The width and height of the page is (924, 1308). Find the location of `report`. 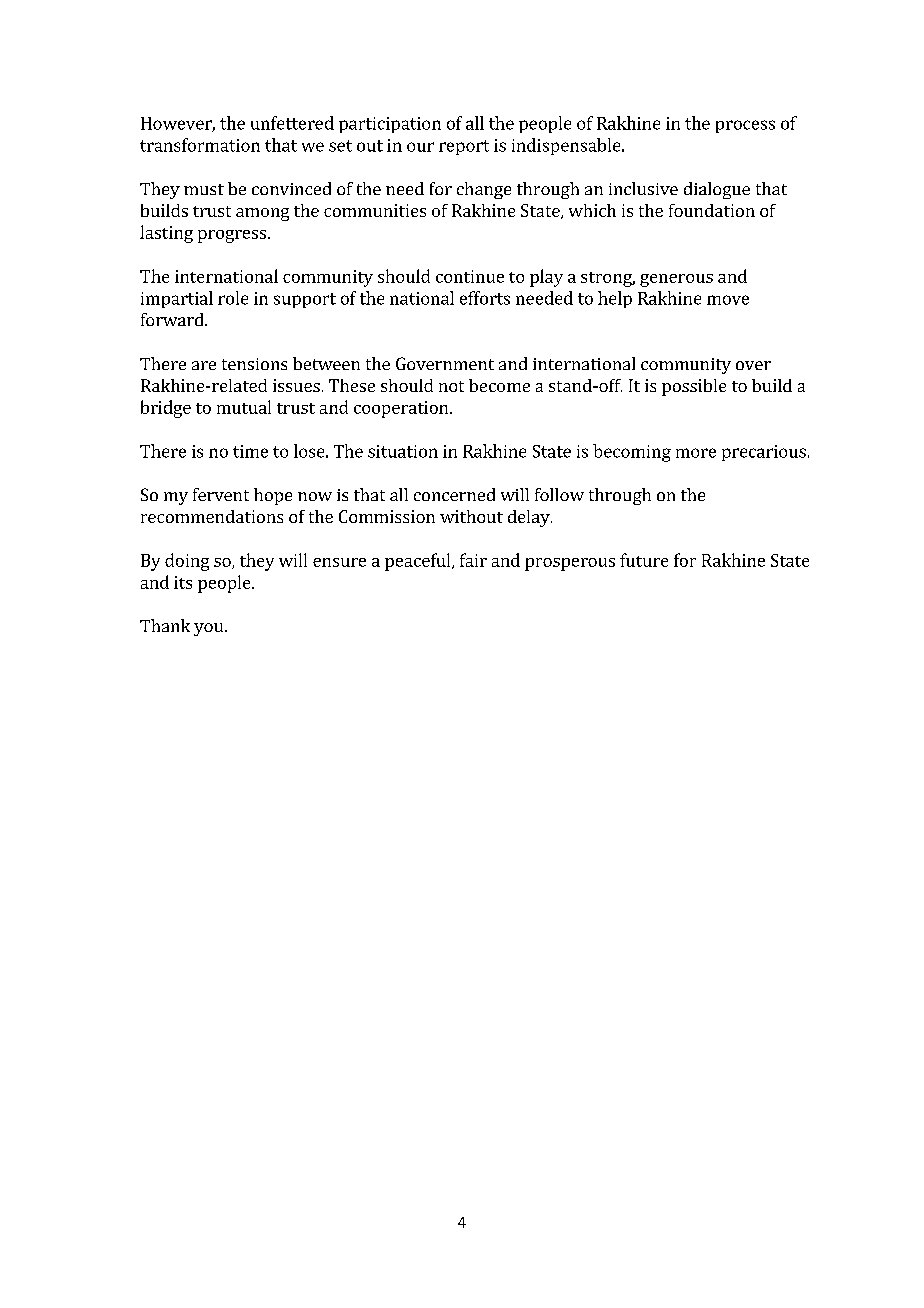

report is located at coordinates (464, 147).
